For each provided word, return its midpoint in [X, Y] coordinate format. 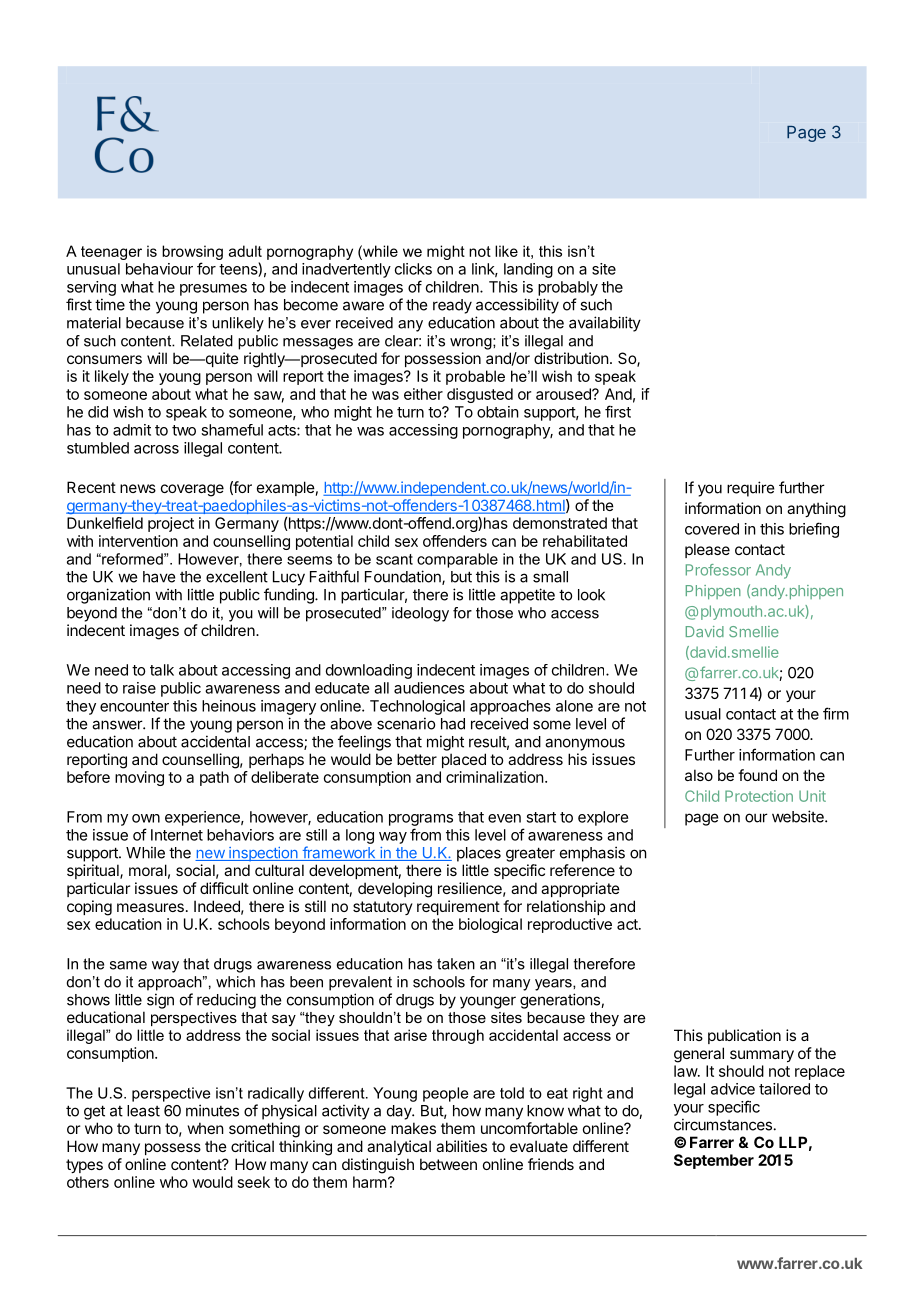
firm [836, 713]
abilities [461, 1146]
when [206, 1128]
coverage [192, 490]
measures [150, 907]
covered [712, 529]
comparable [457, 560]
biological [490, 925]
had [453, 724]
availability [605, 324]
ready [452, 306]
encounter [134, 706]
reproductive [570, 925]
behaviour [159, 269]
